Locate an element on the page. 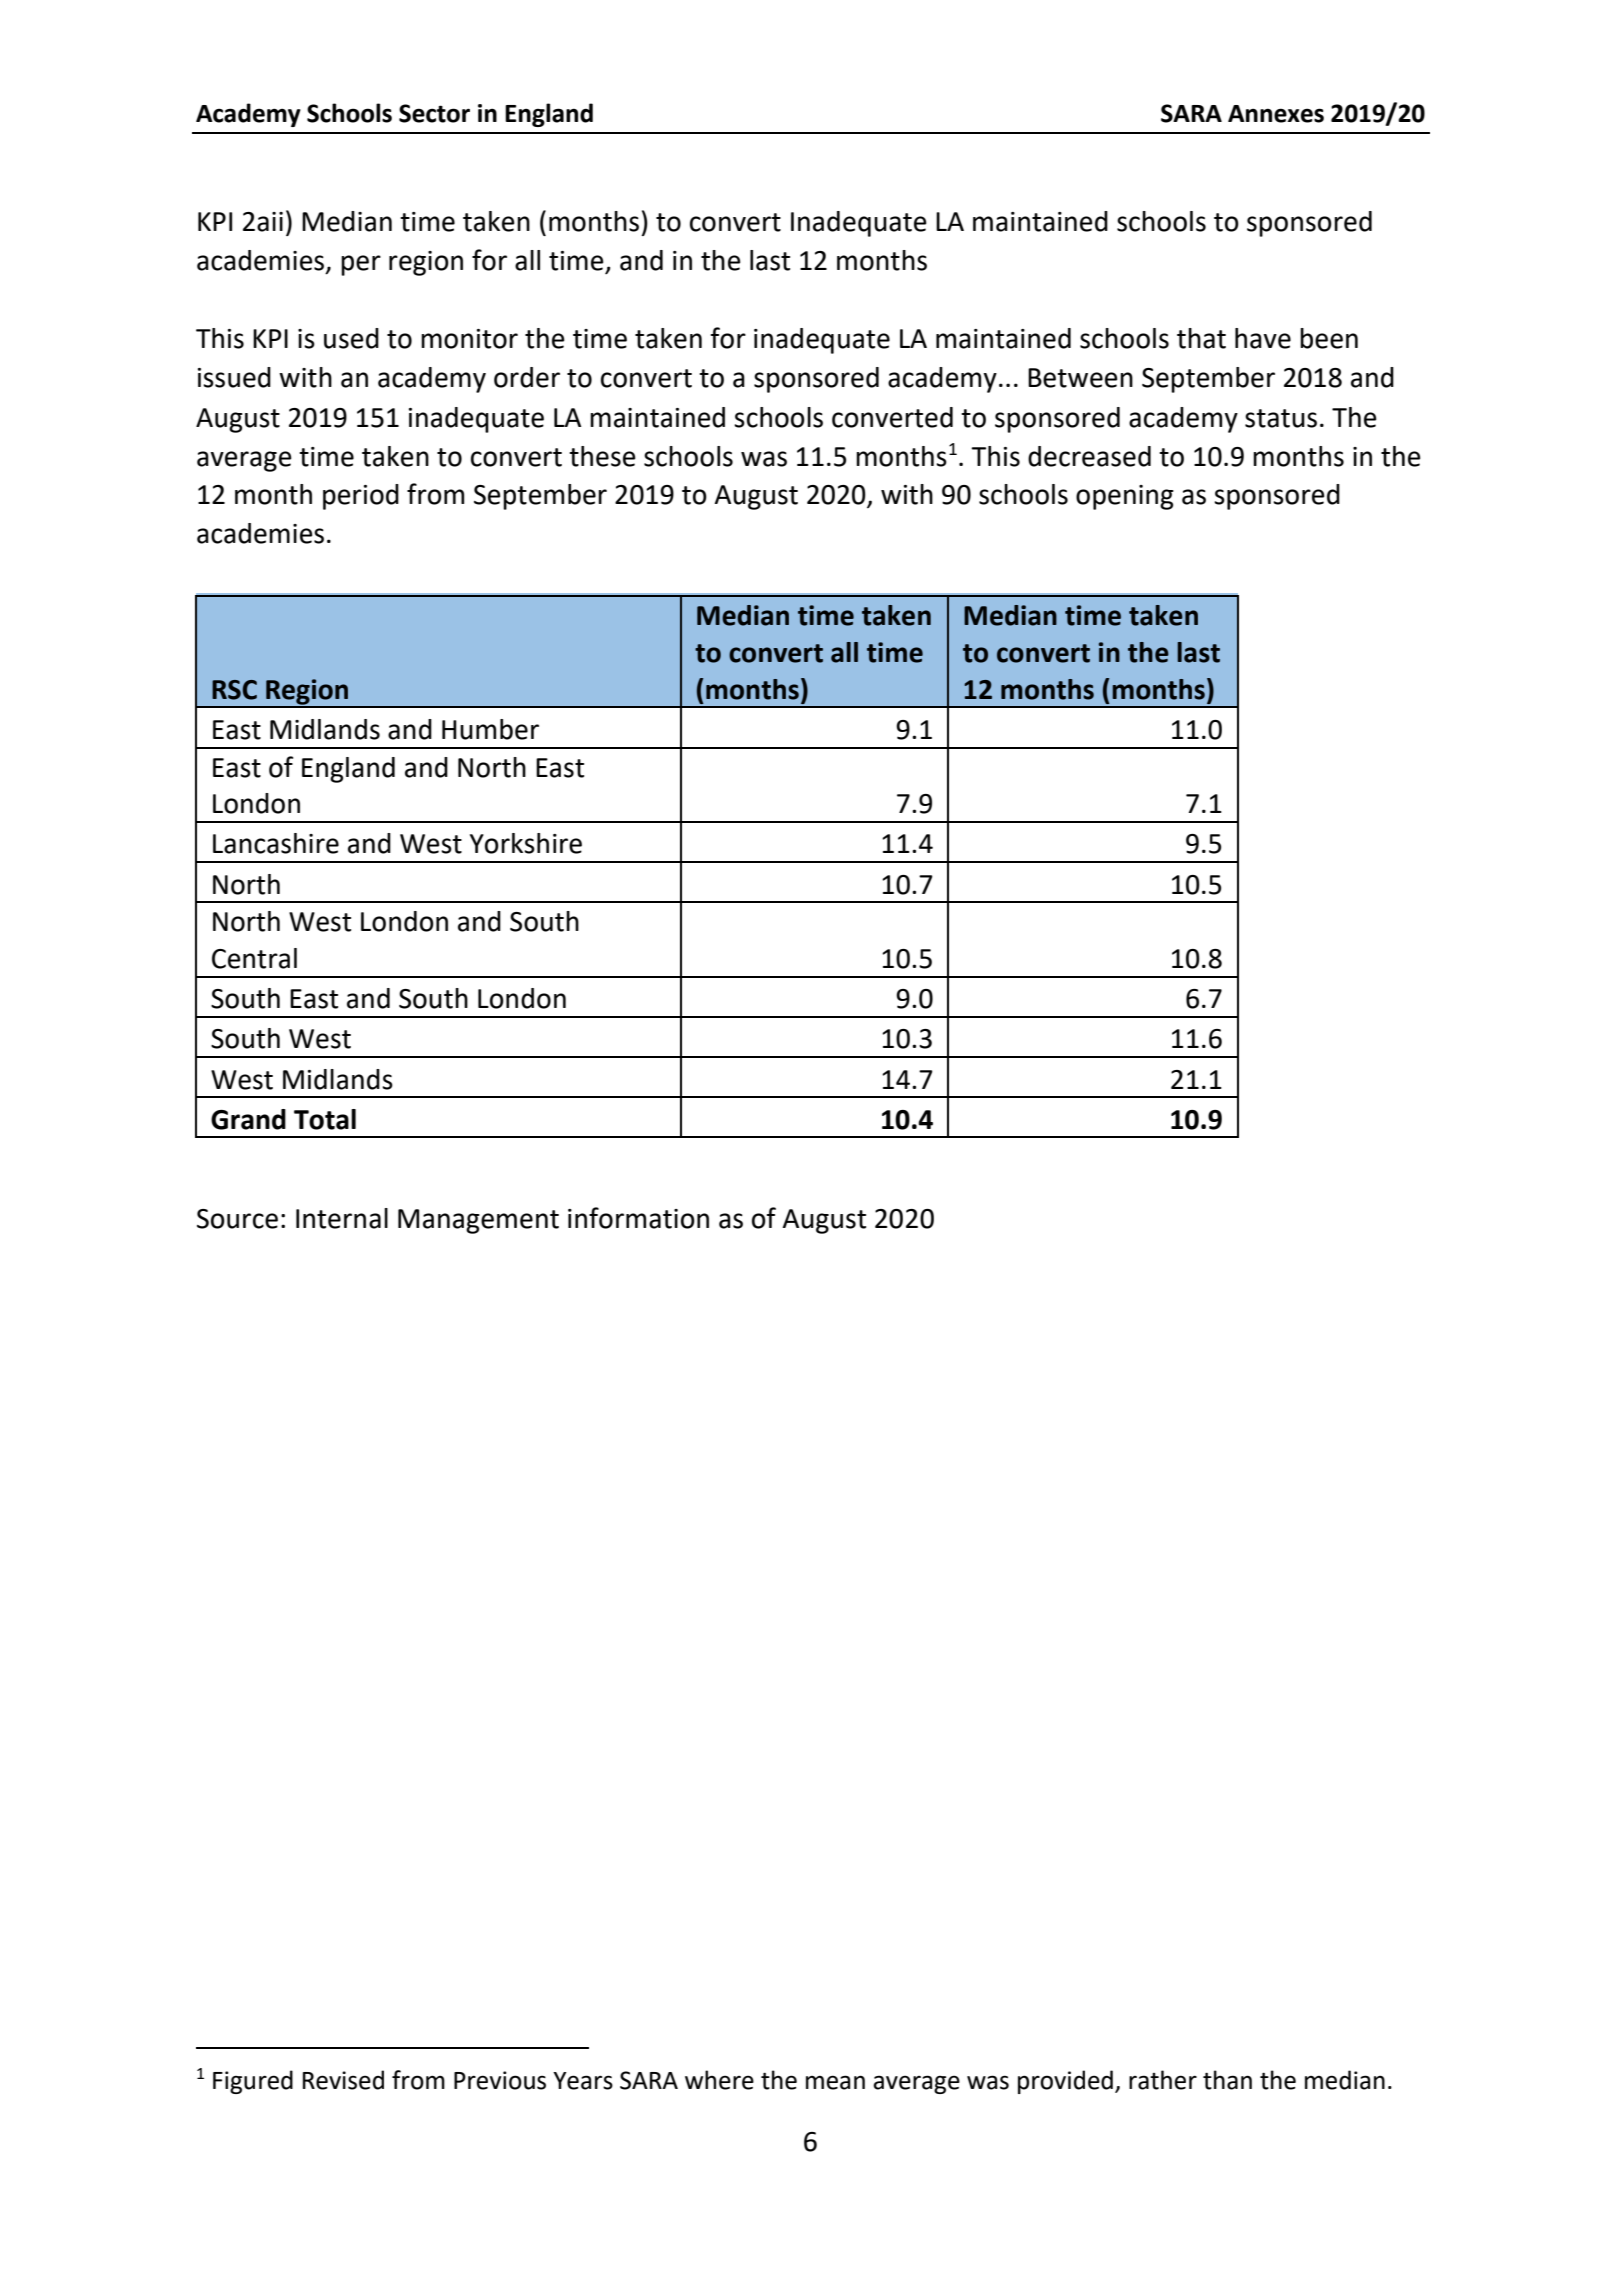 The width and height of the image is (1621, 2292). RSC is located at coordinates (234, 690).
